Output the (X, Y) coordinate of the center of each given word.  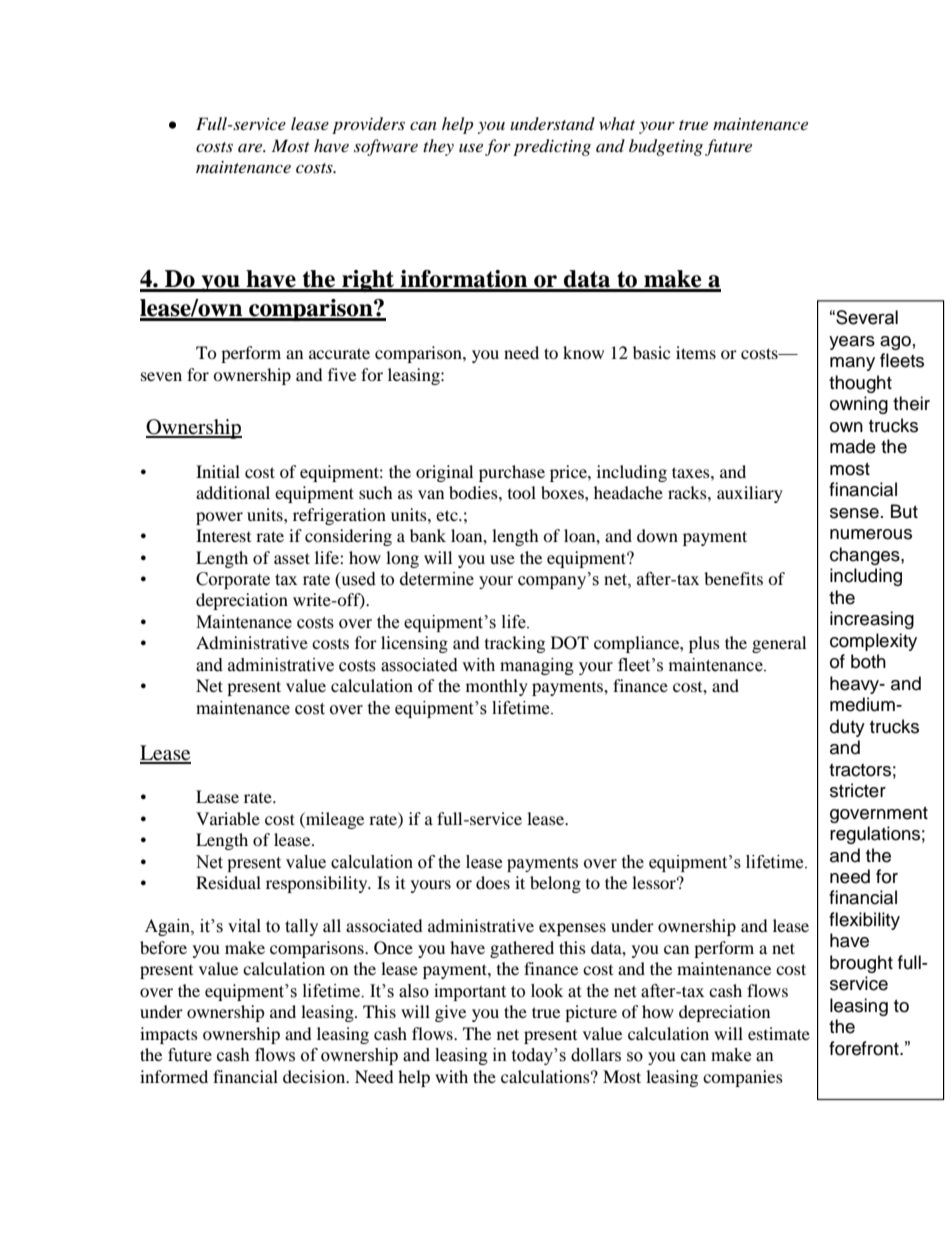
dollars (596, 1055)
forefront (865, 1048)
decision (315, 1076)
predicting (552, 147)
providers (368, 125)
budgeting (666, 147)
